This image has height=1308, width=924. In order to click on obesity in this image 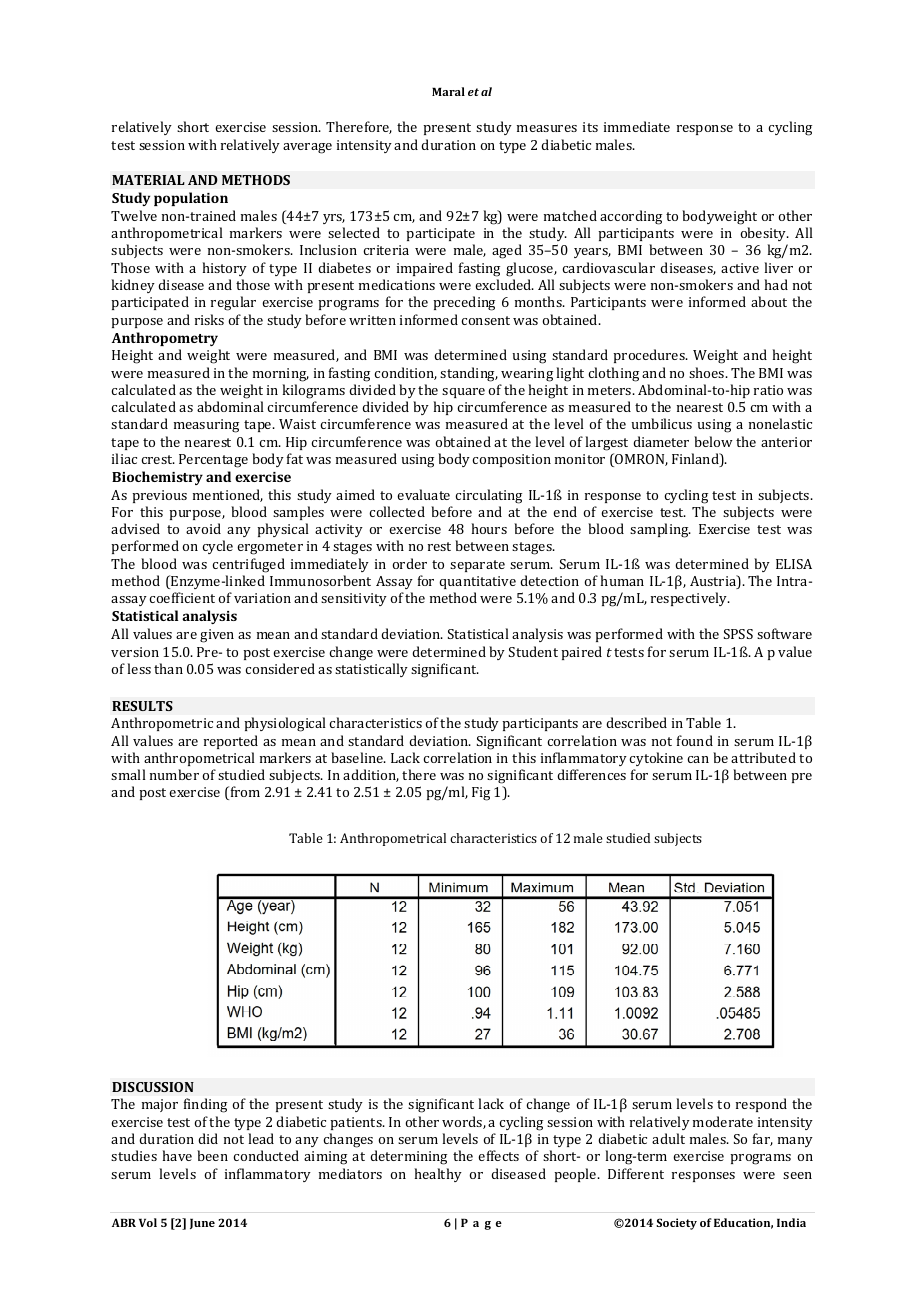, I will do `click(764, 234)`.
